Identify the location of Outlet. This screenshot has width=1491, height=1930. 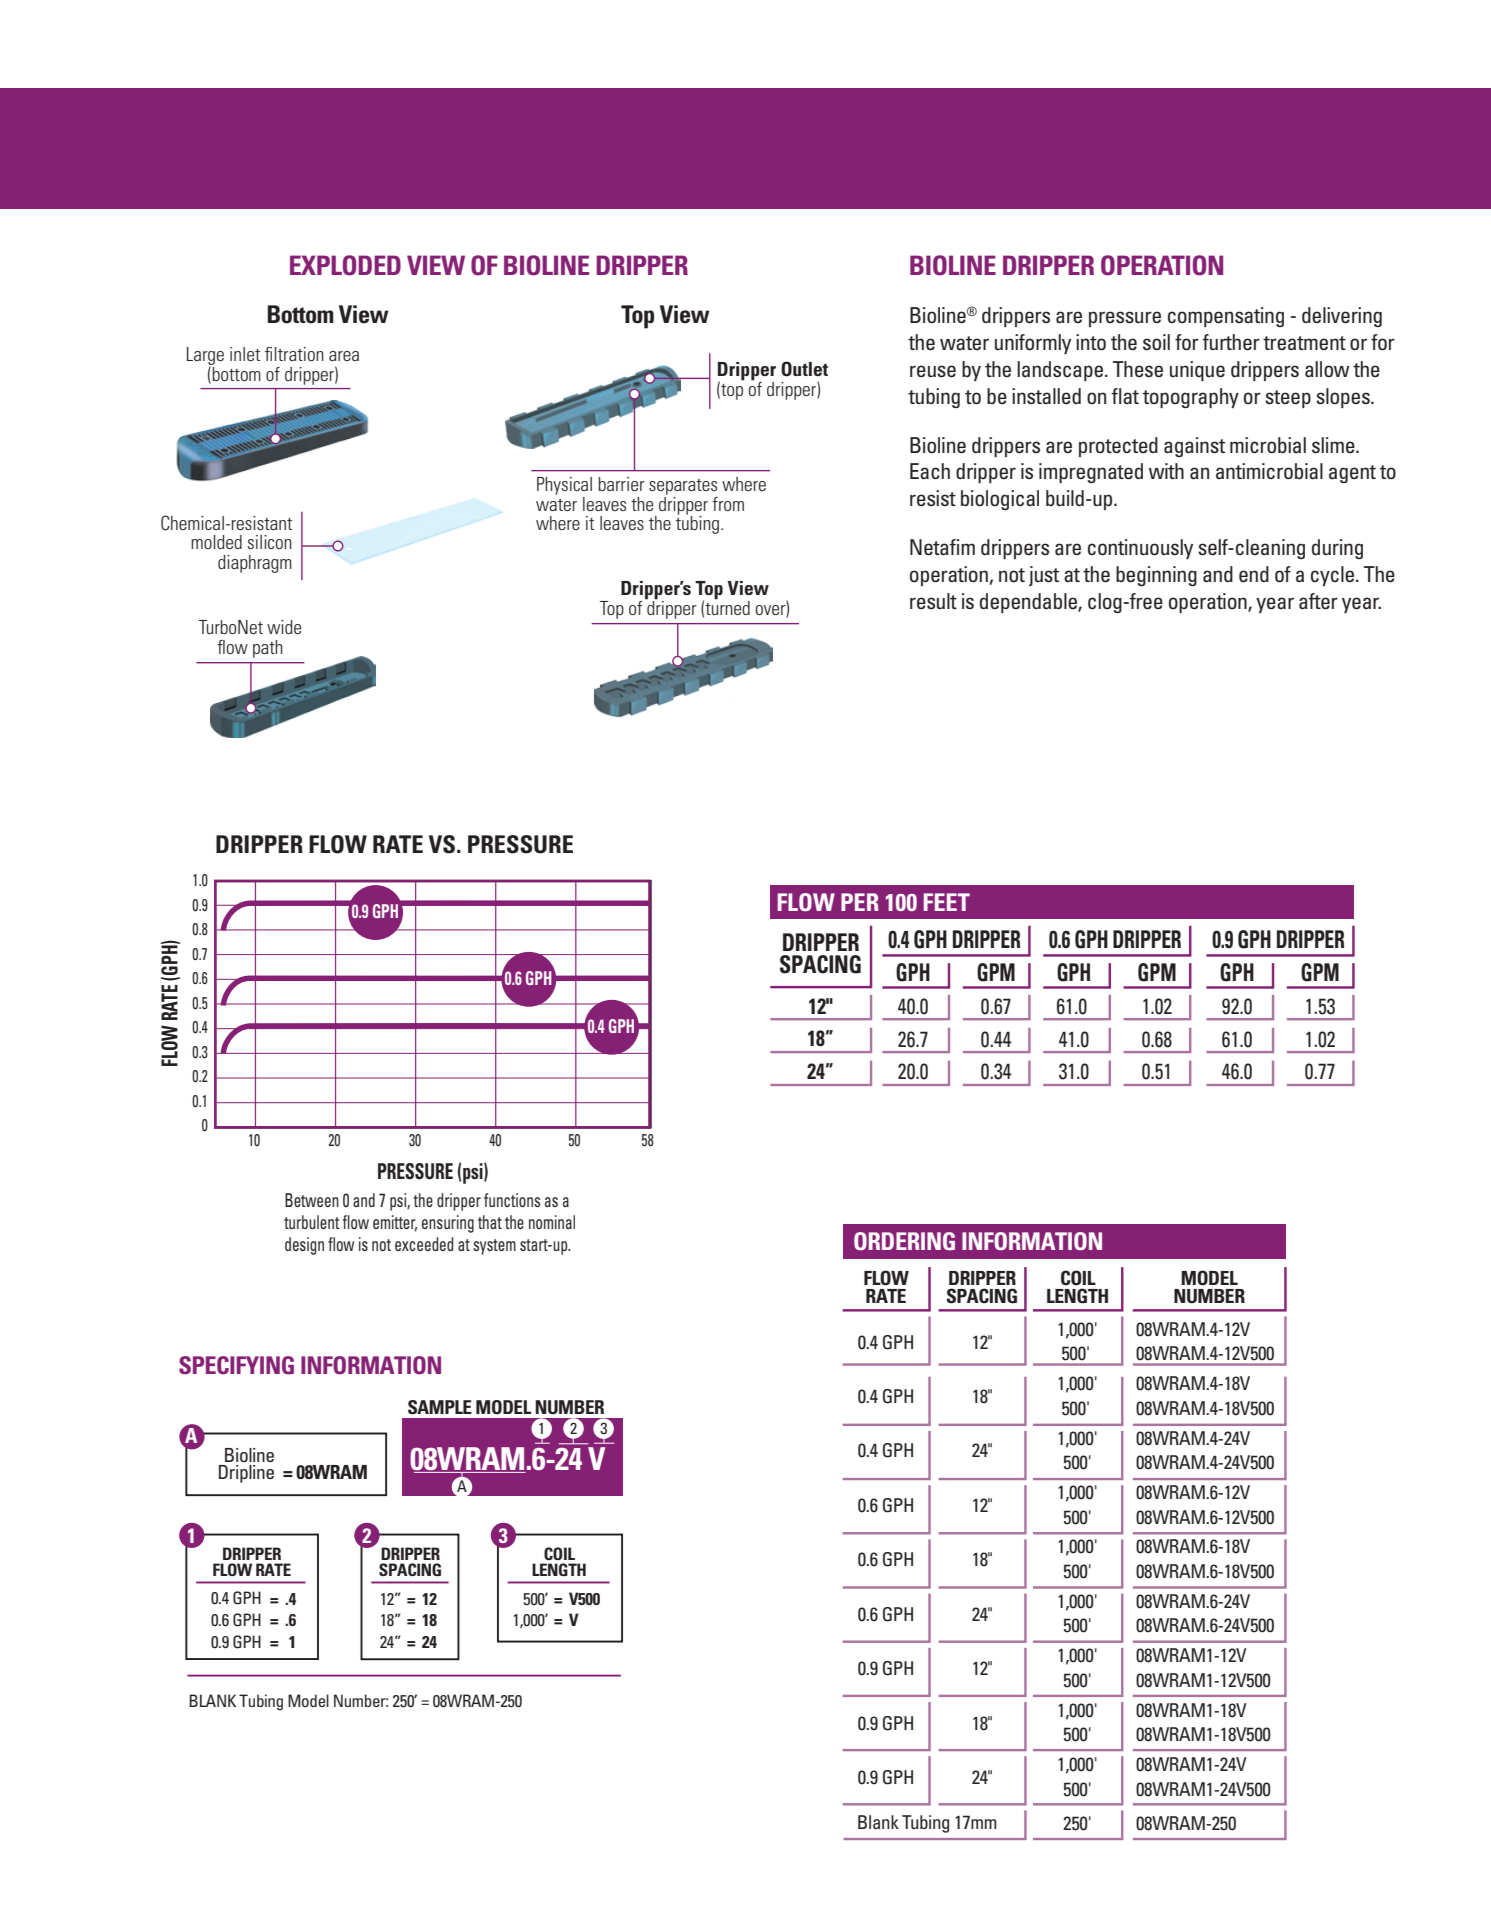
(804, 369).
